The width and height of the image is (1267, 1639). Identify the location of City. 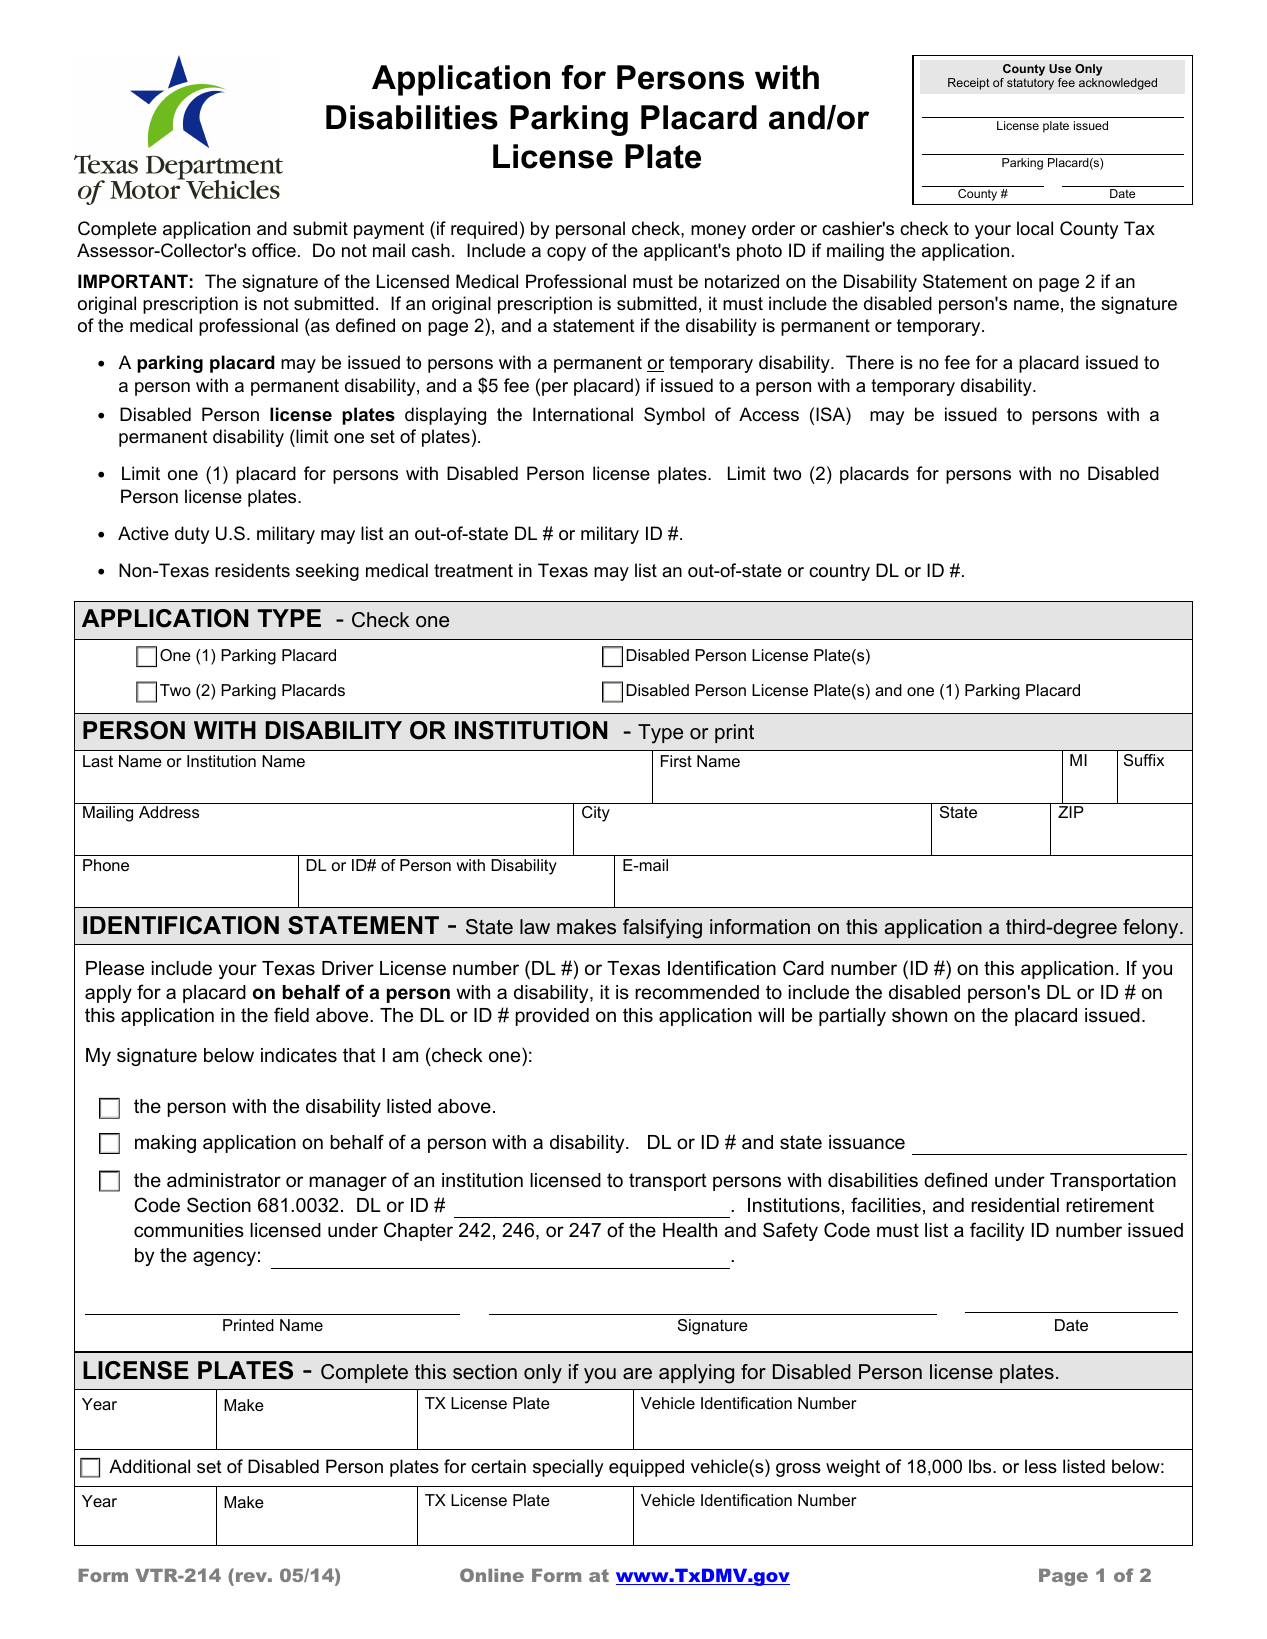
(596, 814).
